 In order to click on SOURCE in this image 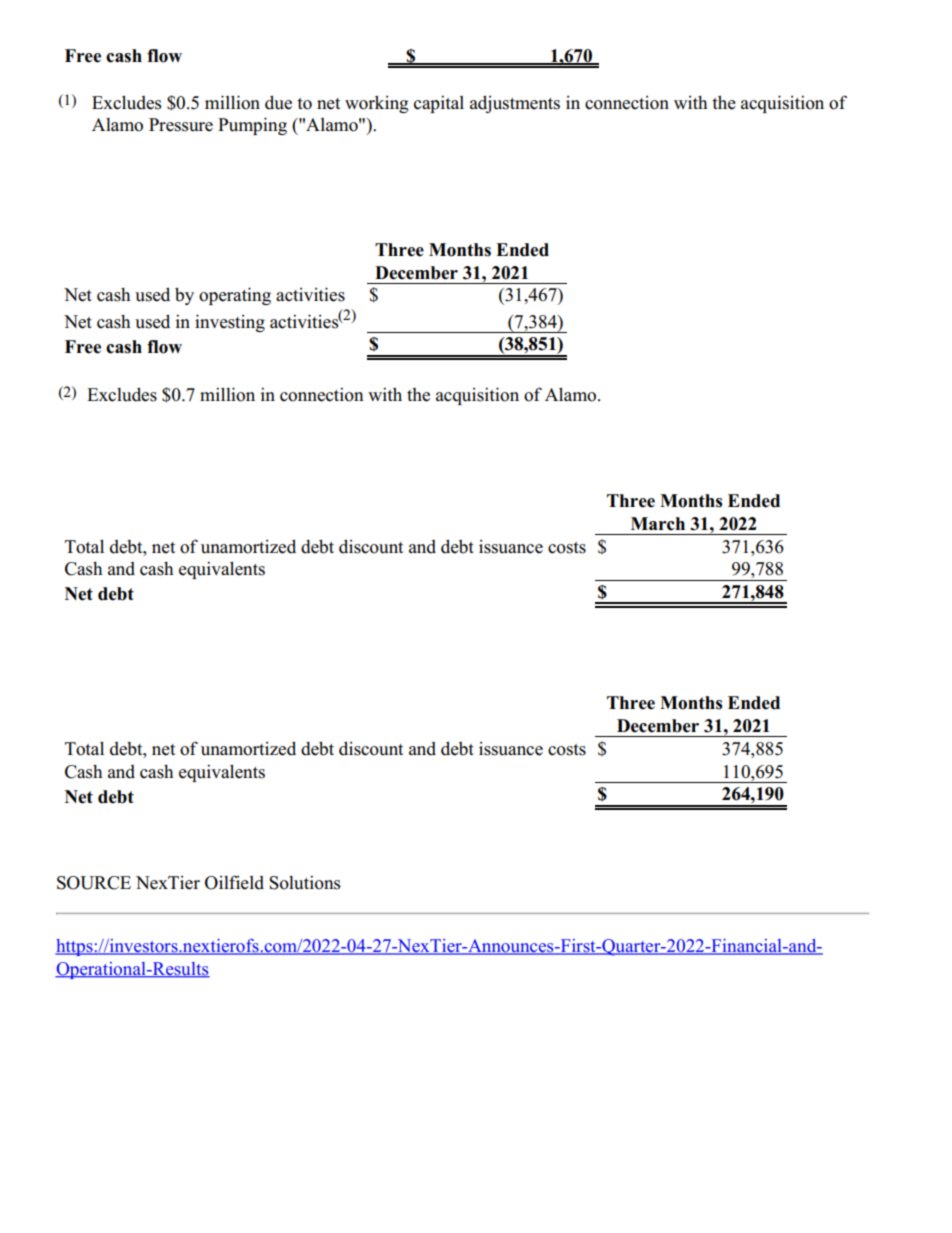, I will do `click(94, 883)`.
